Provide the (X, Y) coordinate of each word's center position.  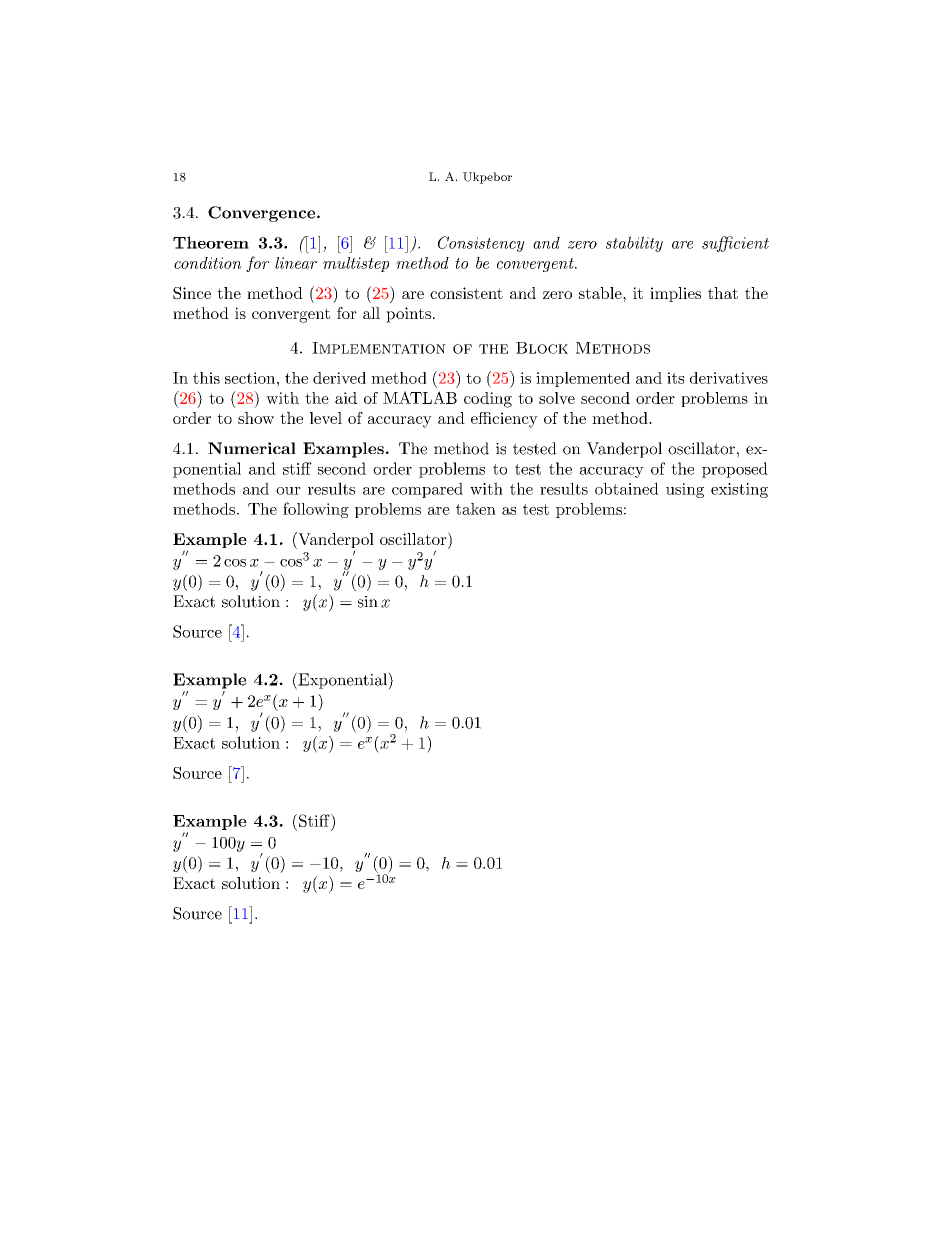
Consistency (481, 244)
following (316, 510)
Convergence (263, 214)
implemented (583, 379)
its (675, 378)
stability (634, 244)
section (251, 378)
